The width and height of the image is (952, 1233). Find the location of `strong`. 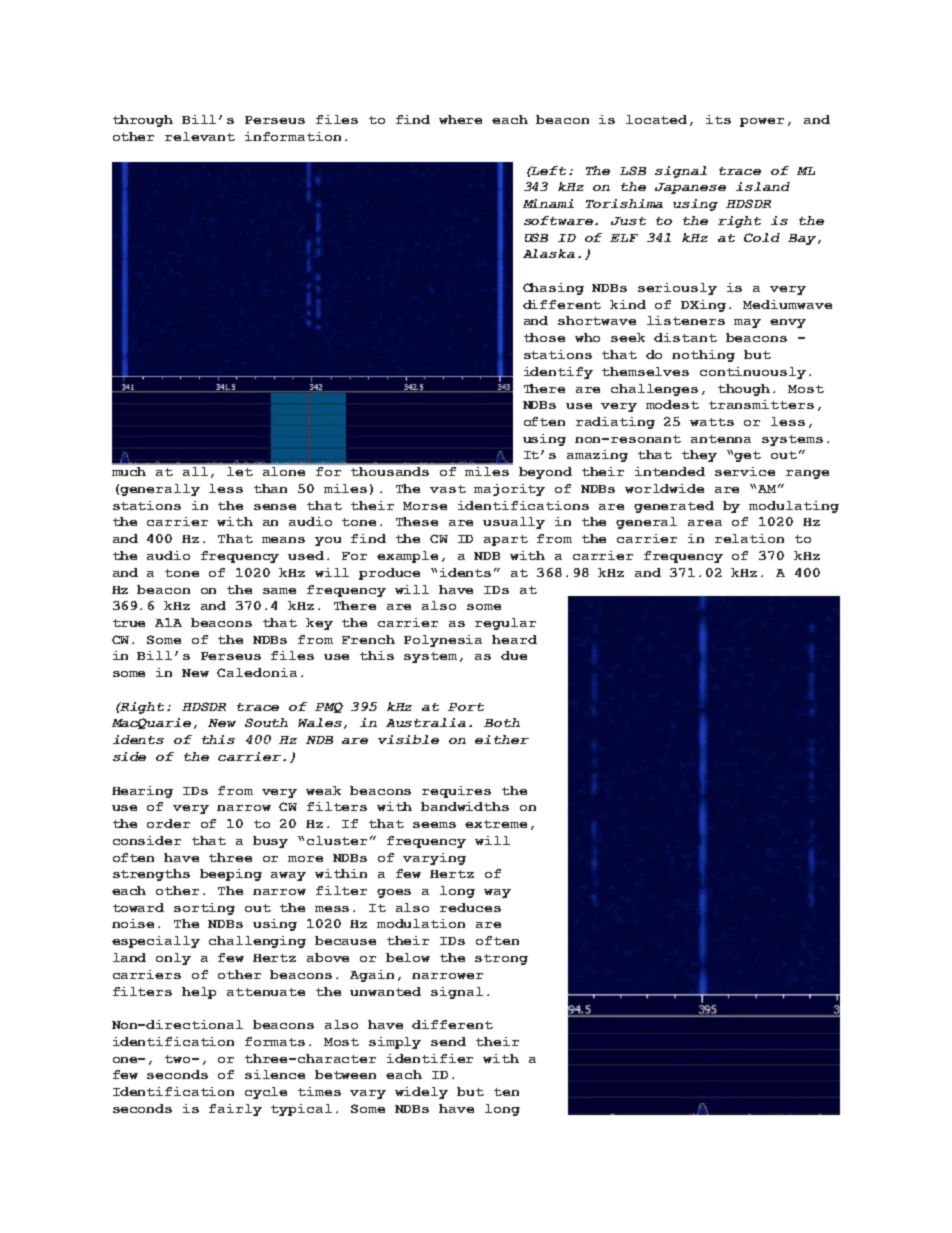

strong is located at coordinates (501, 959).
